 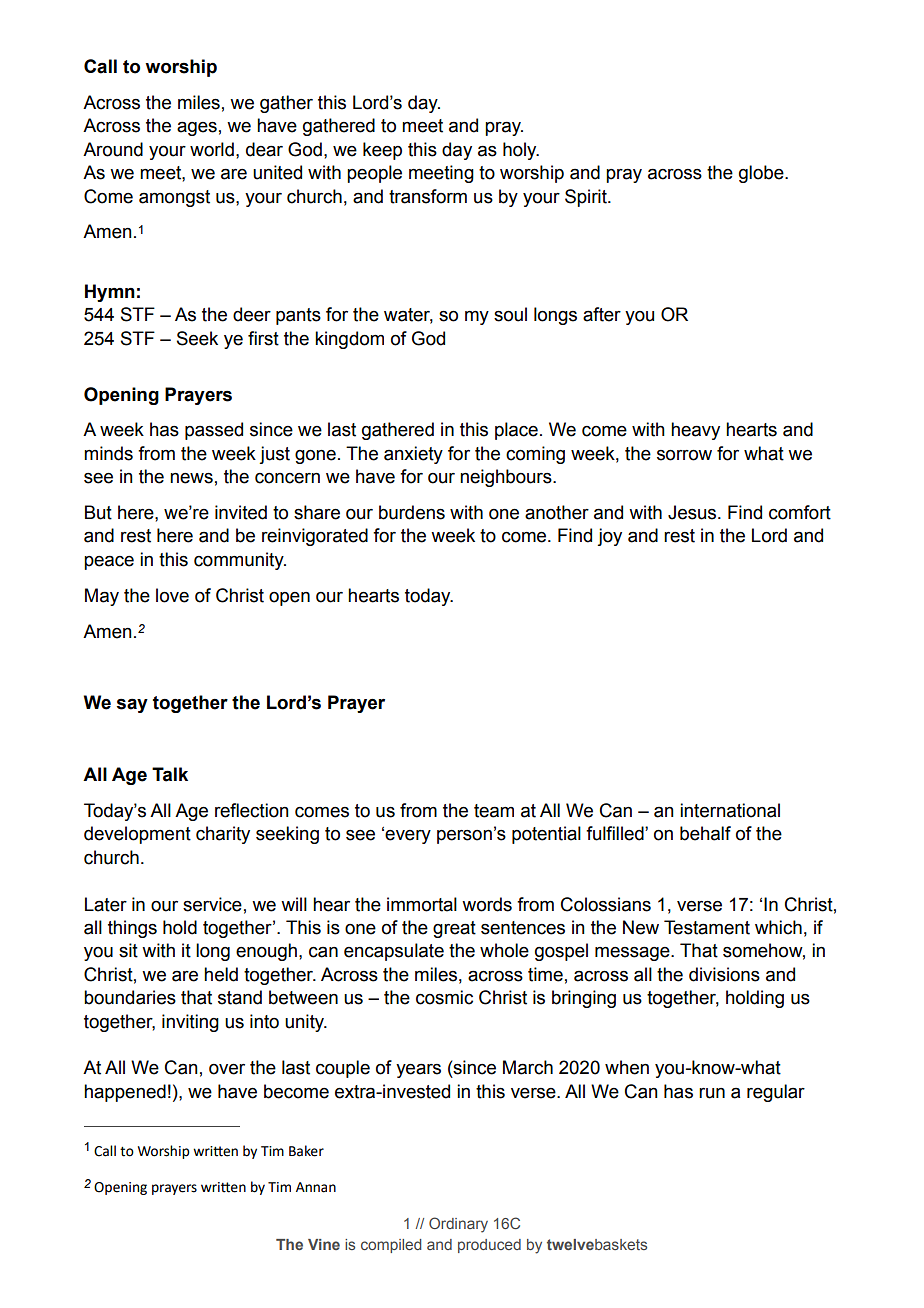 What do you see at coordinates (454, 929) in the page?
I see `great` at bounding box center [454, 929].
